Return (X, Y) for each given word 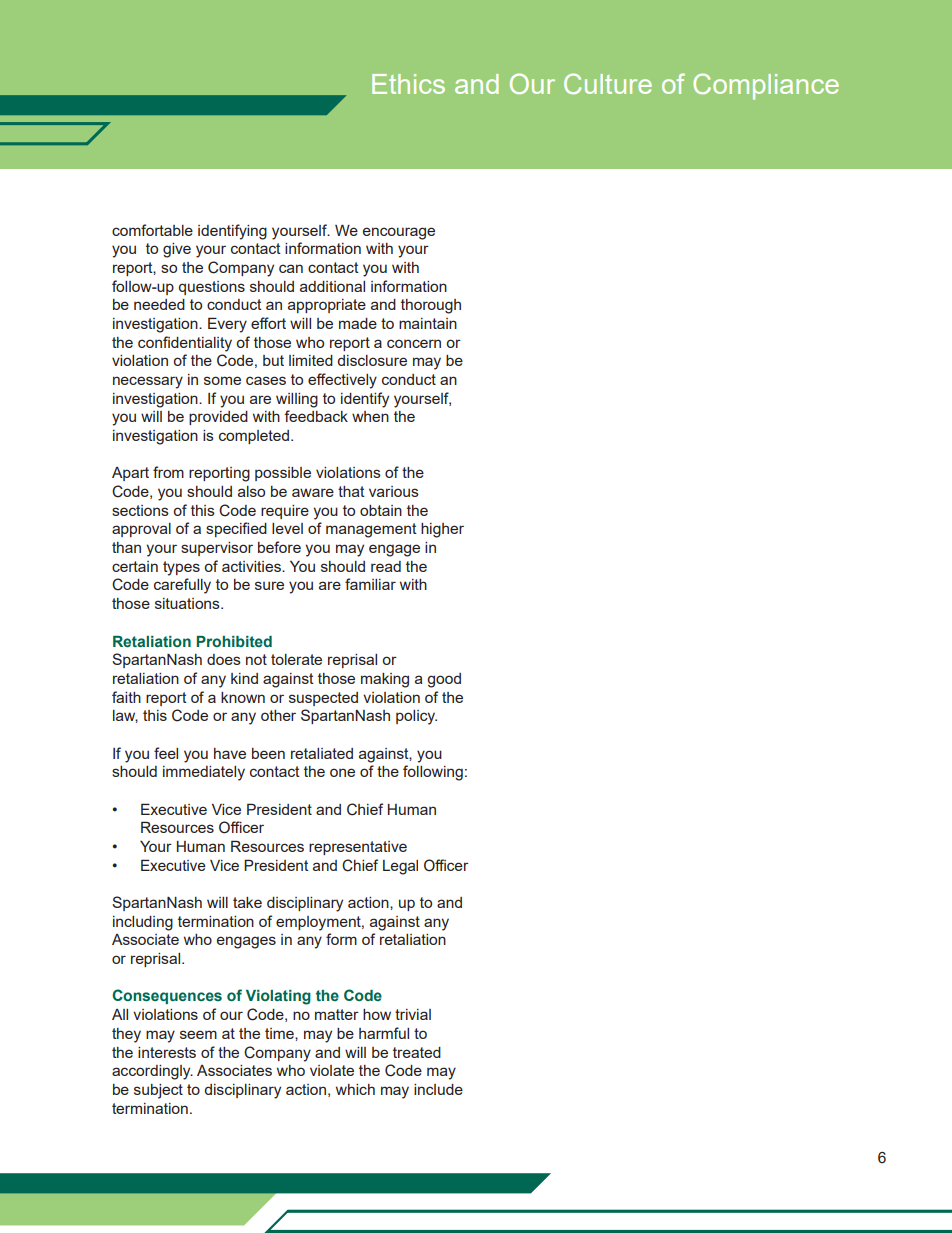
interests (167, 1052)
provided (218, 418)
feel (166, 753)
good (444, 680)
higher (442, 530)
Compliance (766, 86)
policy (416, 717)
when (370, 416)
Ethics (408, 84)
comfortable (152, 230)
